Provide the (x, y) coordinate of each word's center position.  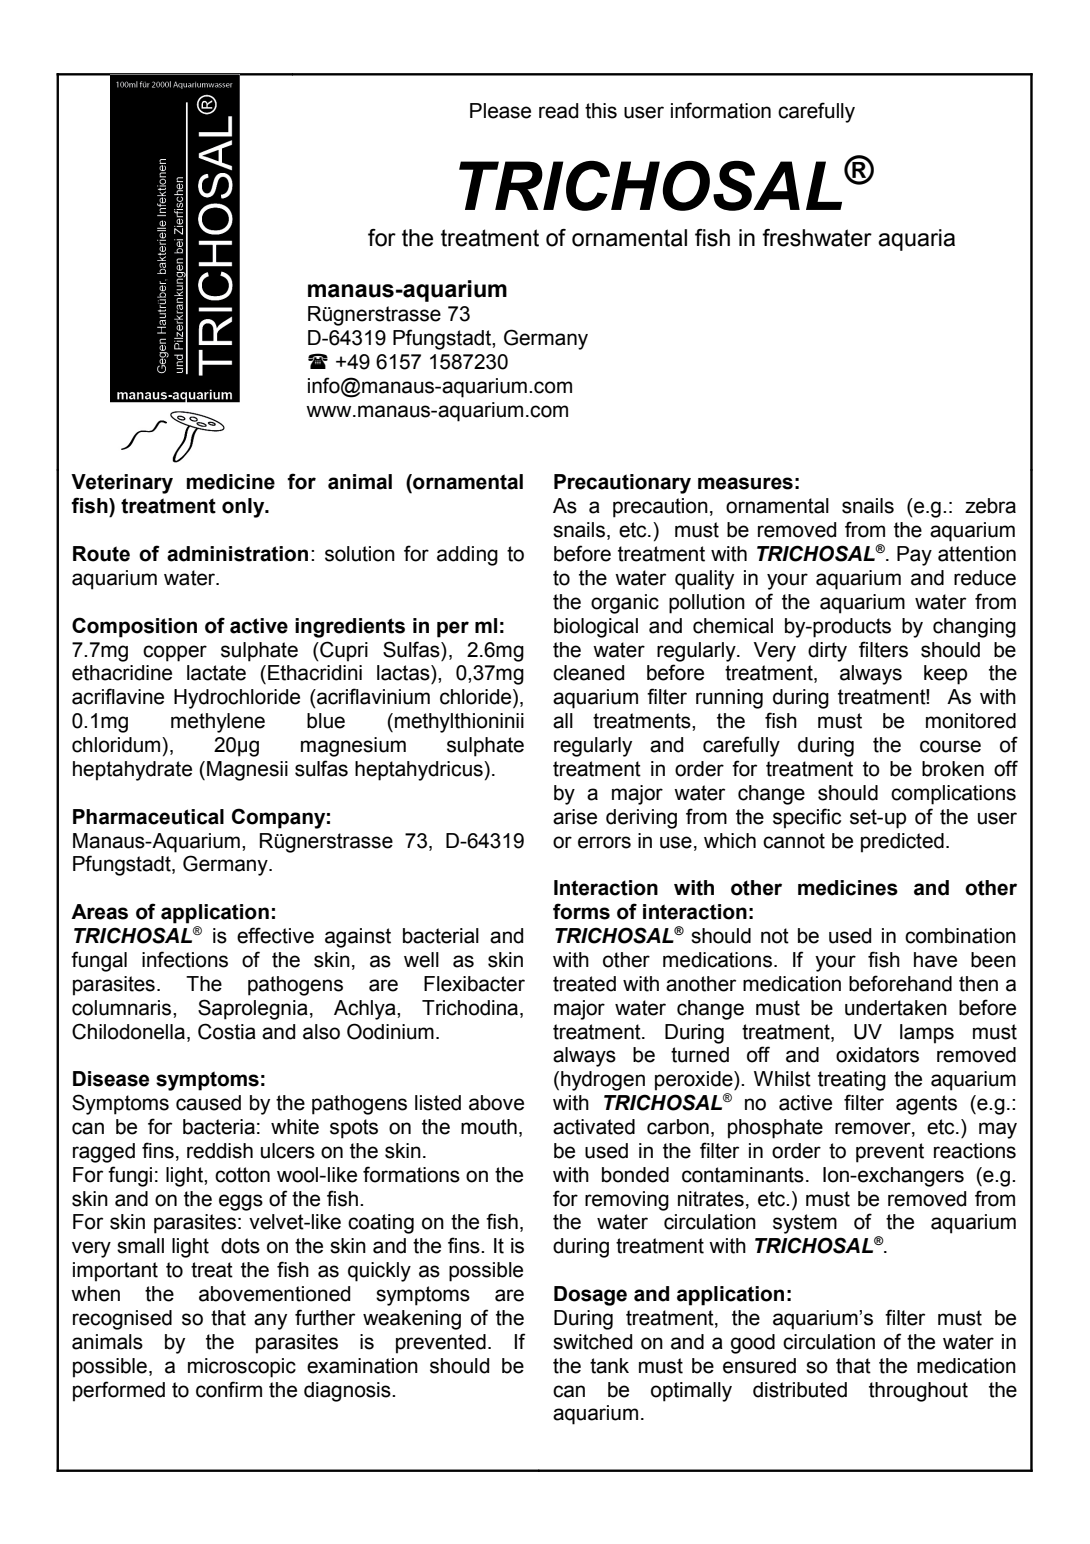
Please (500, 111)
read (558, 111)
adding (467, 556)
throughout (918, 1392)
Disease (111, 1079)
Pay (914, 556)
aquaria (916, 240)
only (244, 508)
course (950, 746)
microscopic (242, 1368)
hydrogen (603, 1081)
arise (575, 817)
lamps (927, 1034)
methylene (218, 723)
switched (592, 1342)
